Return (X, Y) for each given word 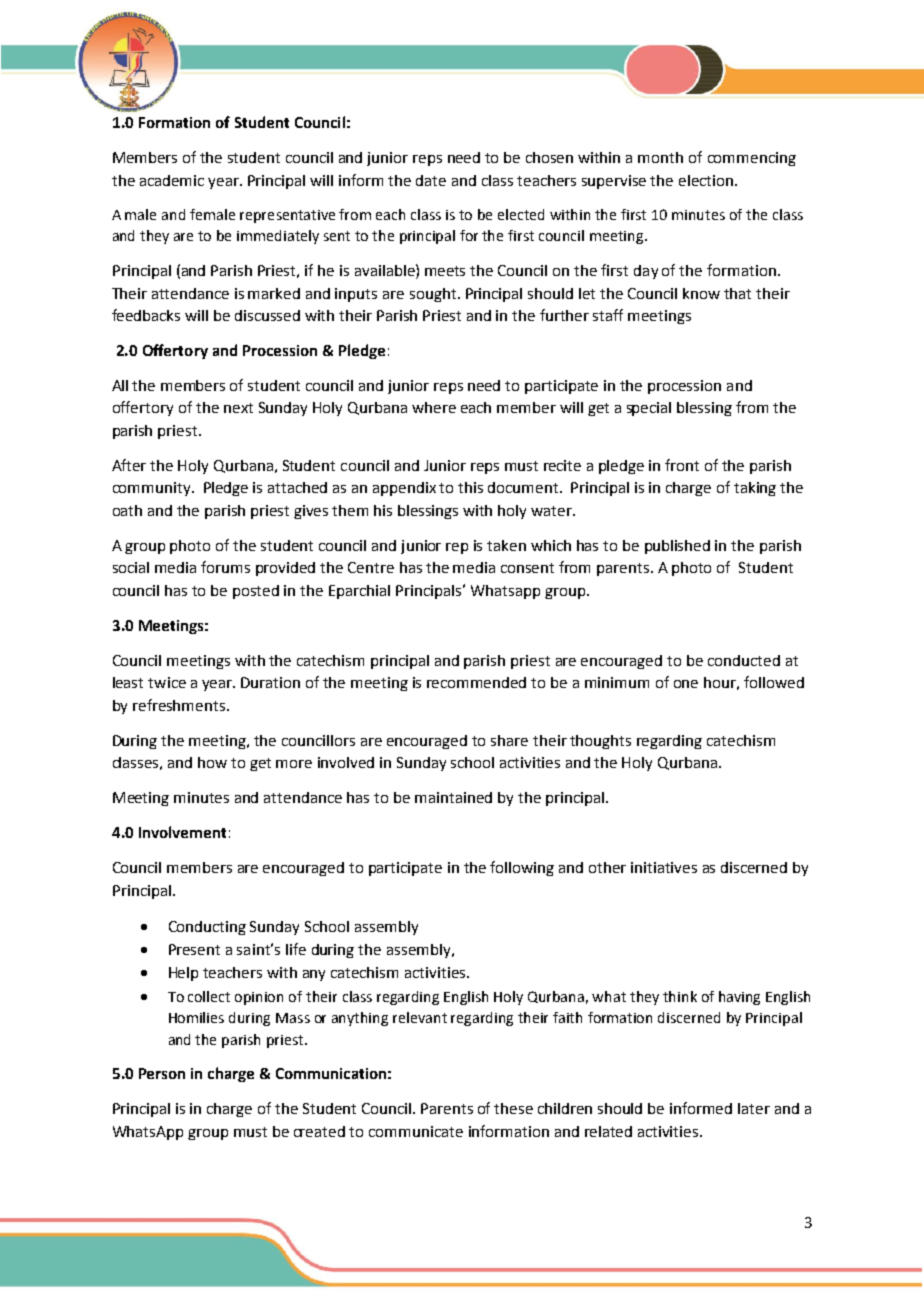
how (212, 762)
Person (162, 1073)
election (706, 180)
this (470, 487)
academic (172, 180)
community (153, 489)
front (682, 465)
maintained (453, 797)
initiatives (664, 867)
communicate (416, 1131)
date (431, 180)
